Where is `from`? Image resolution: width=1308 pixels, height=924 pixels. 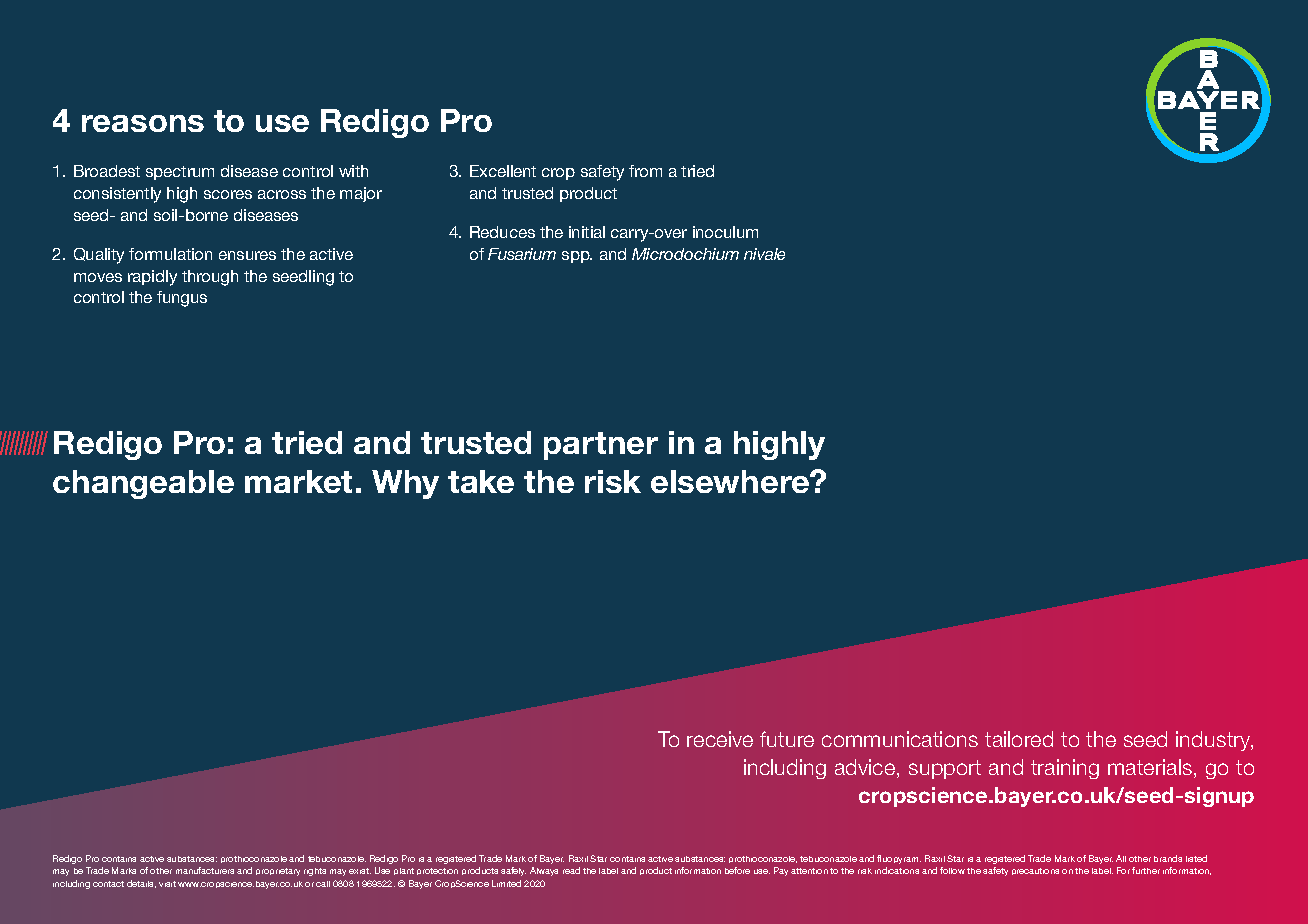 from is located at coordinates (645, 171).
